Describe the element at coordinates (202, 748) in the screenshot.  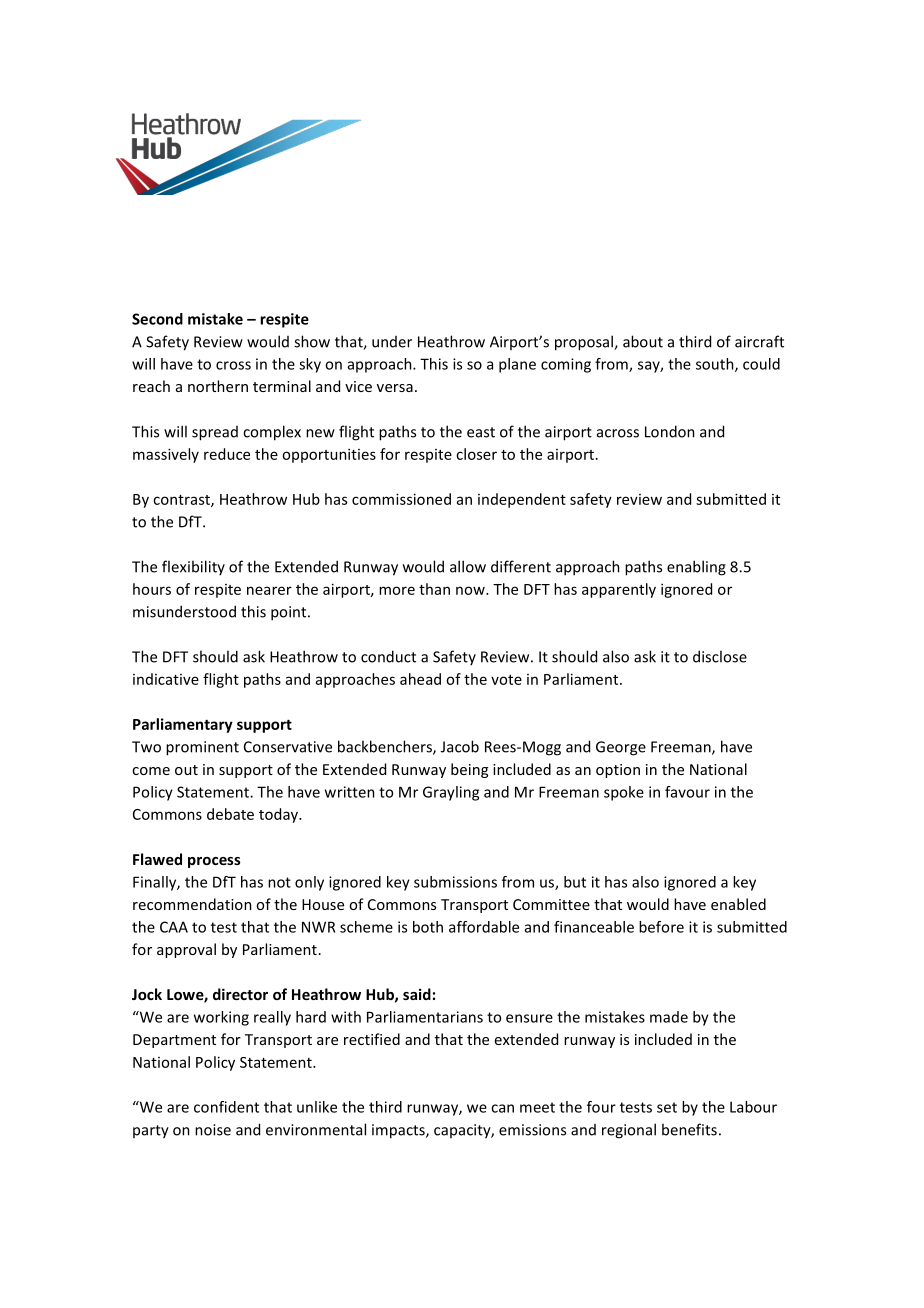
I see `prominent` at that location.
